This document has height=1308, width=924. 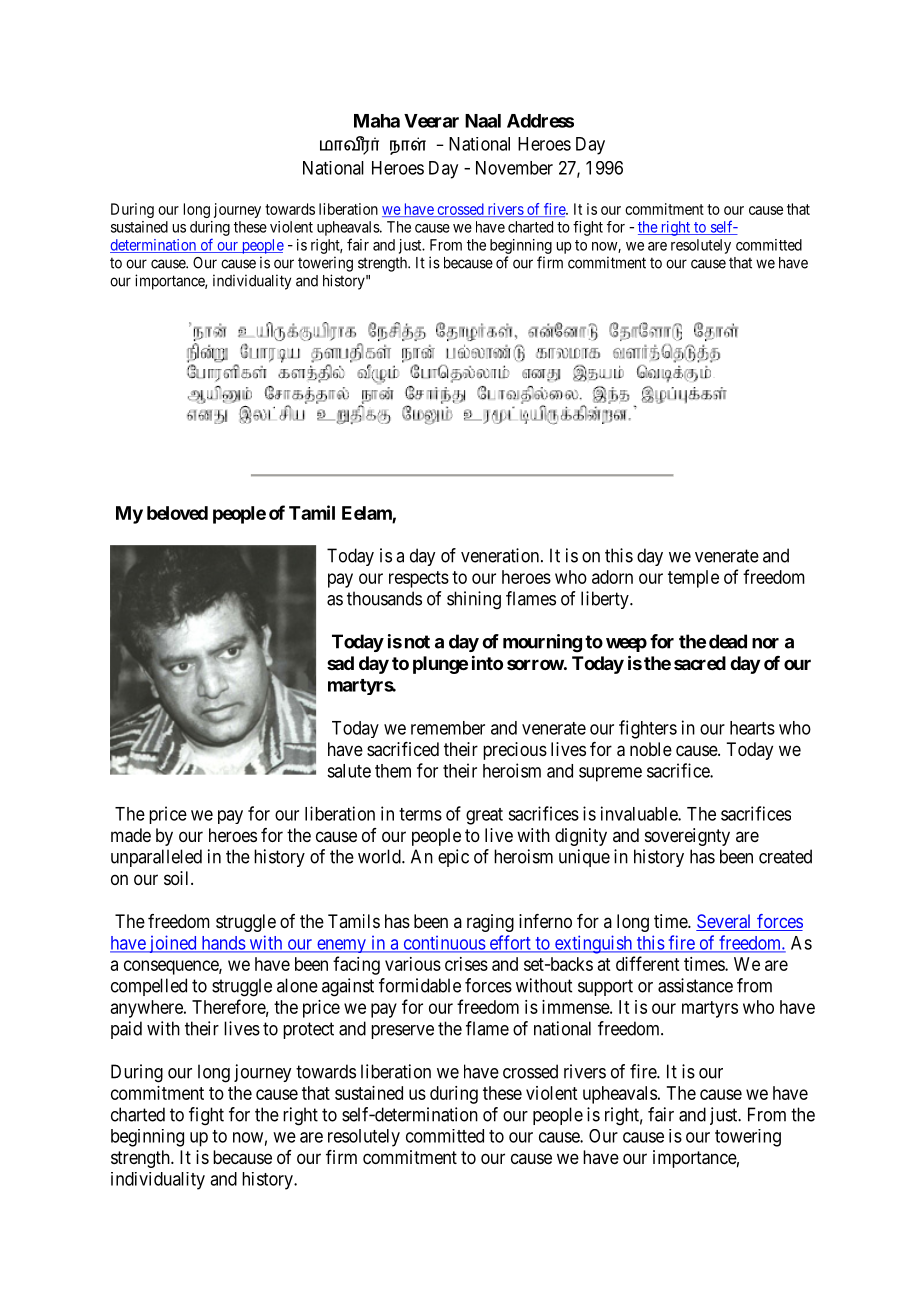 What do you see at coordinates (377, 121) in the document?
I see `Maha` at bounding box center [377, 121].
